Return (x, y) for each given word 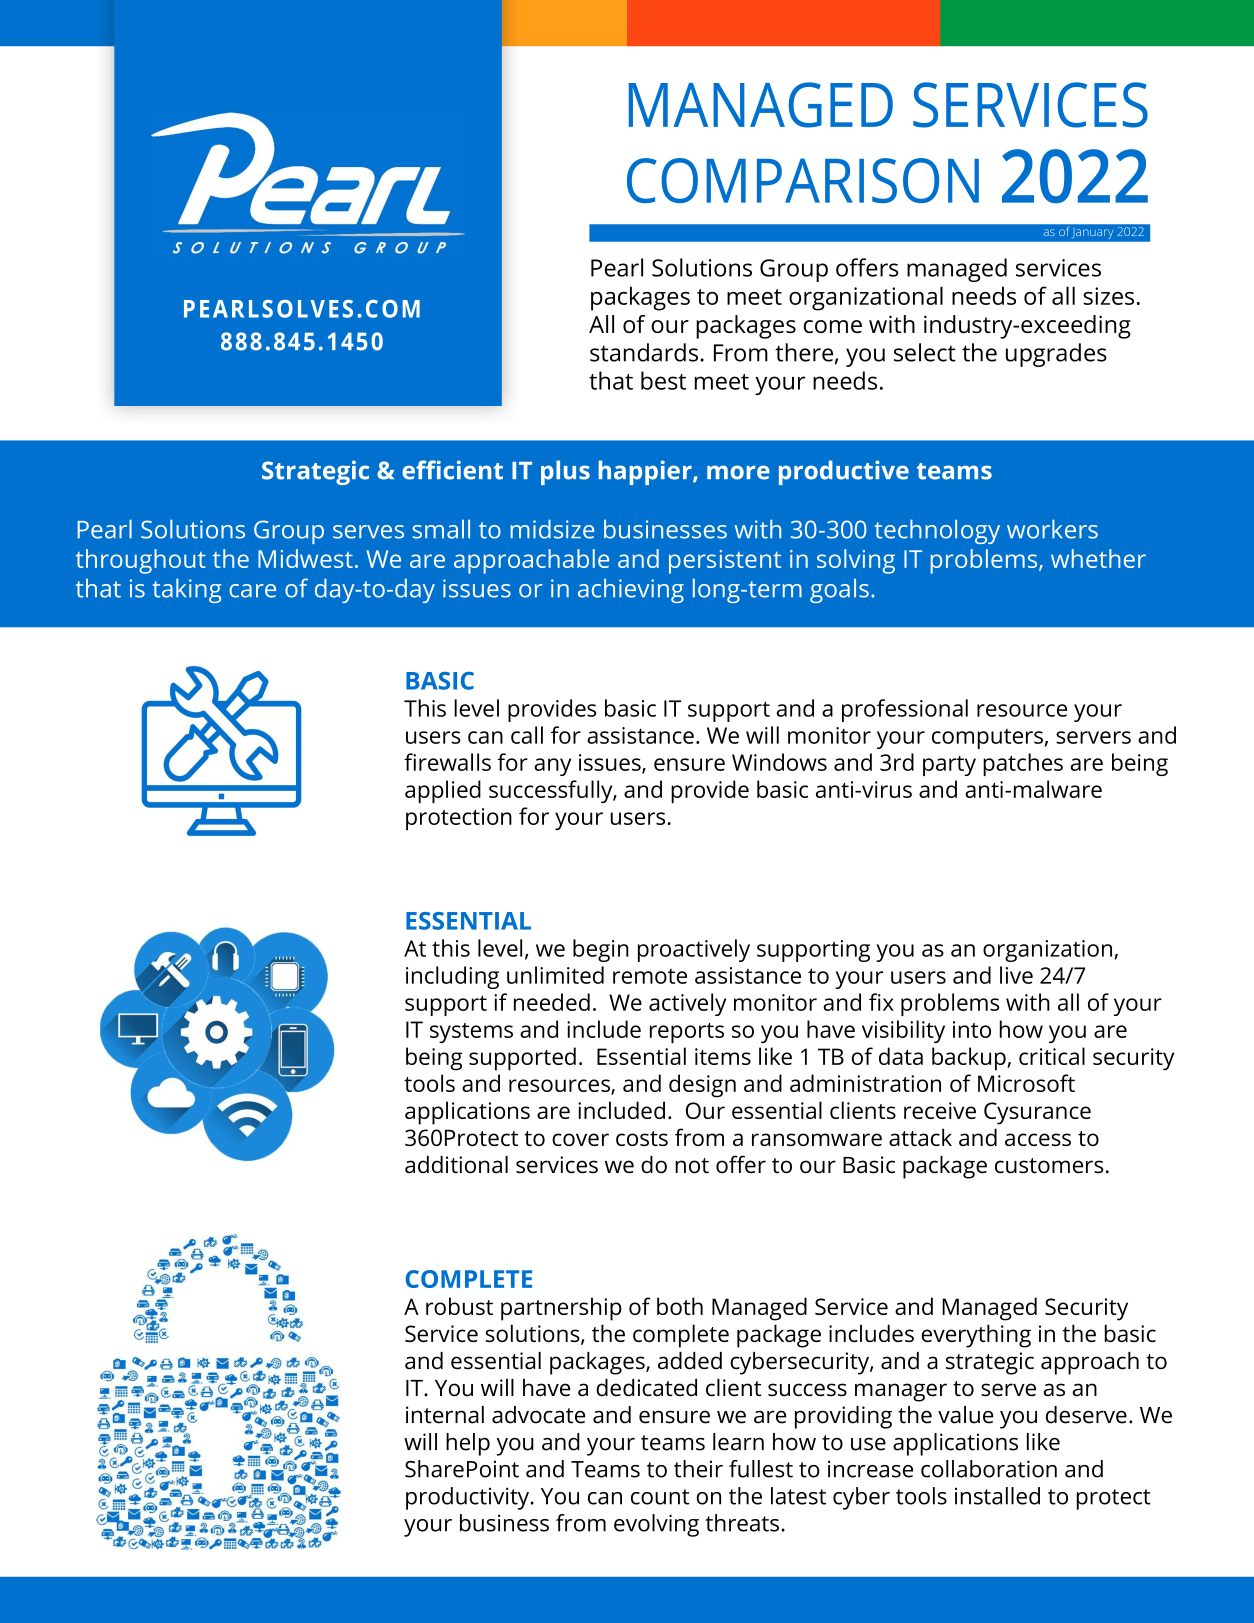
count (660, 1497)
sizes (1109, 296)
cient (473, 470)
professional (905, 710)
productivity (469, 1498)
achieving (631, 590)
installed (997, 1496)
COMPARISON (803, 180)
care (252, 591)
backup (970, 1059)
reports (687, 1033)
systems (471, 1033)
